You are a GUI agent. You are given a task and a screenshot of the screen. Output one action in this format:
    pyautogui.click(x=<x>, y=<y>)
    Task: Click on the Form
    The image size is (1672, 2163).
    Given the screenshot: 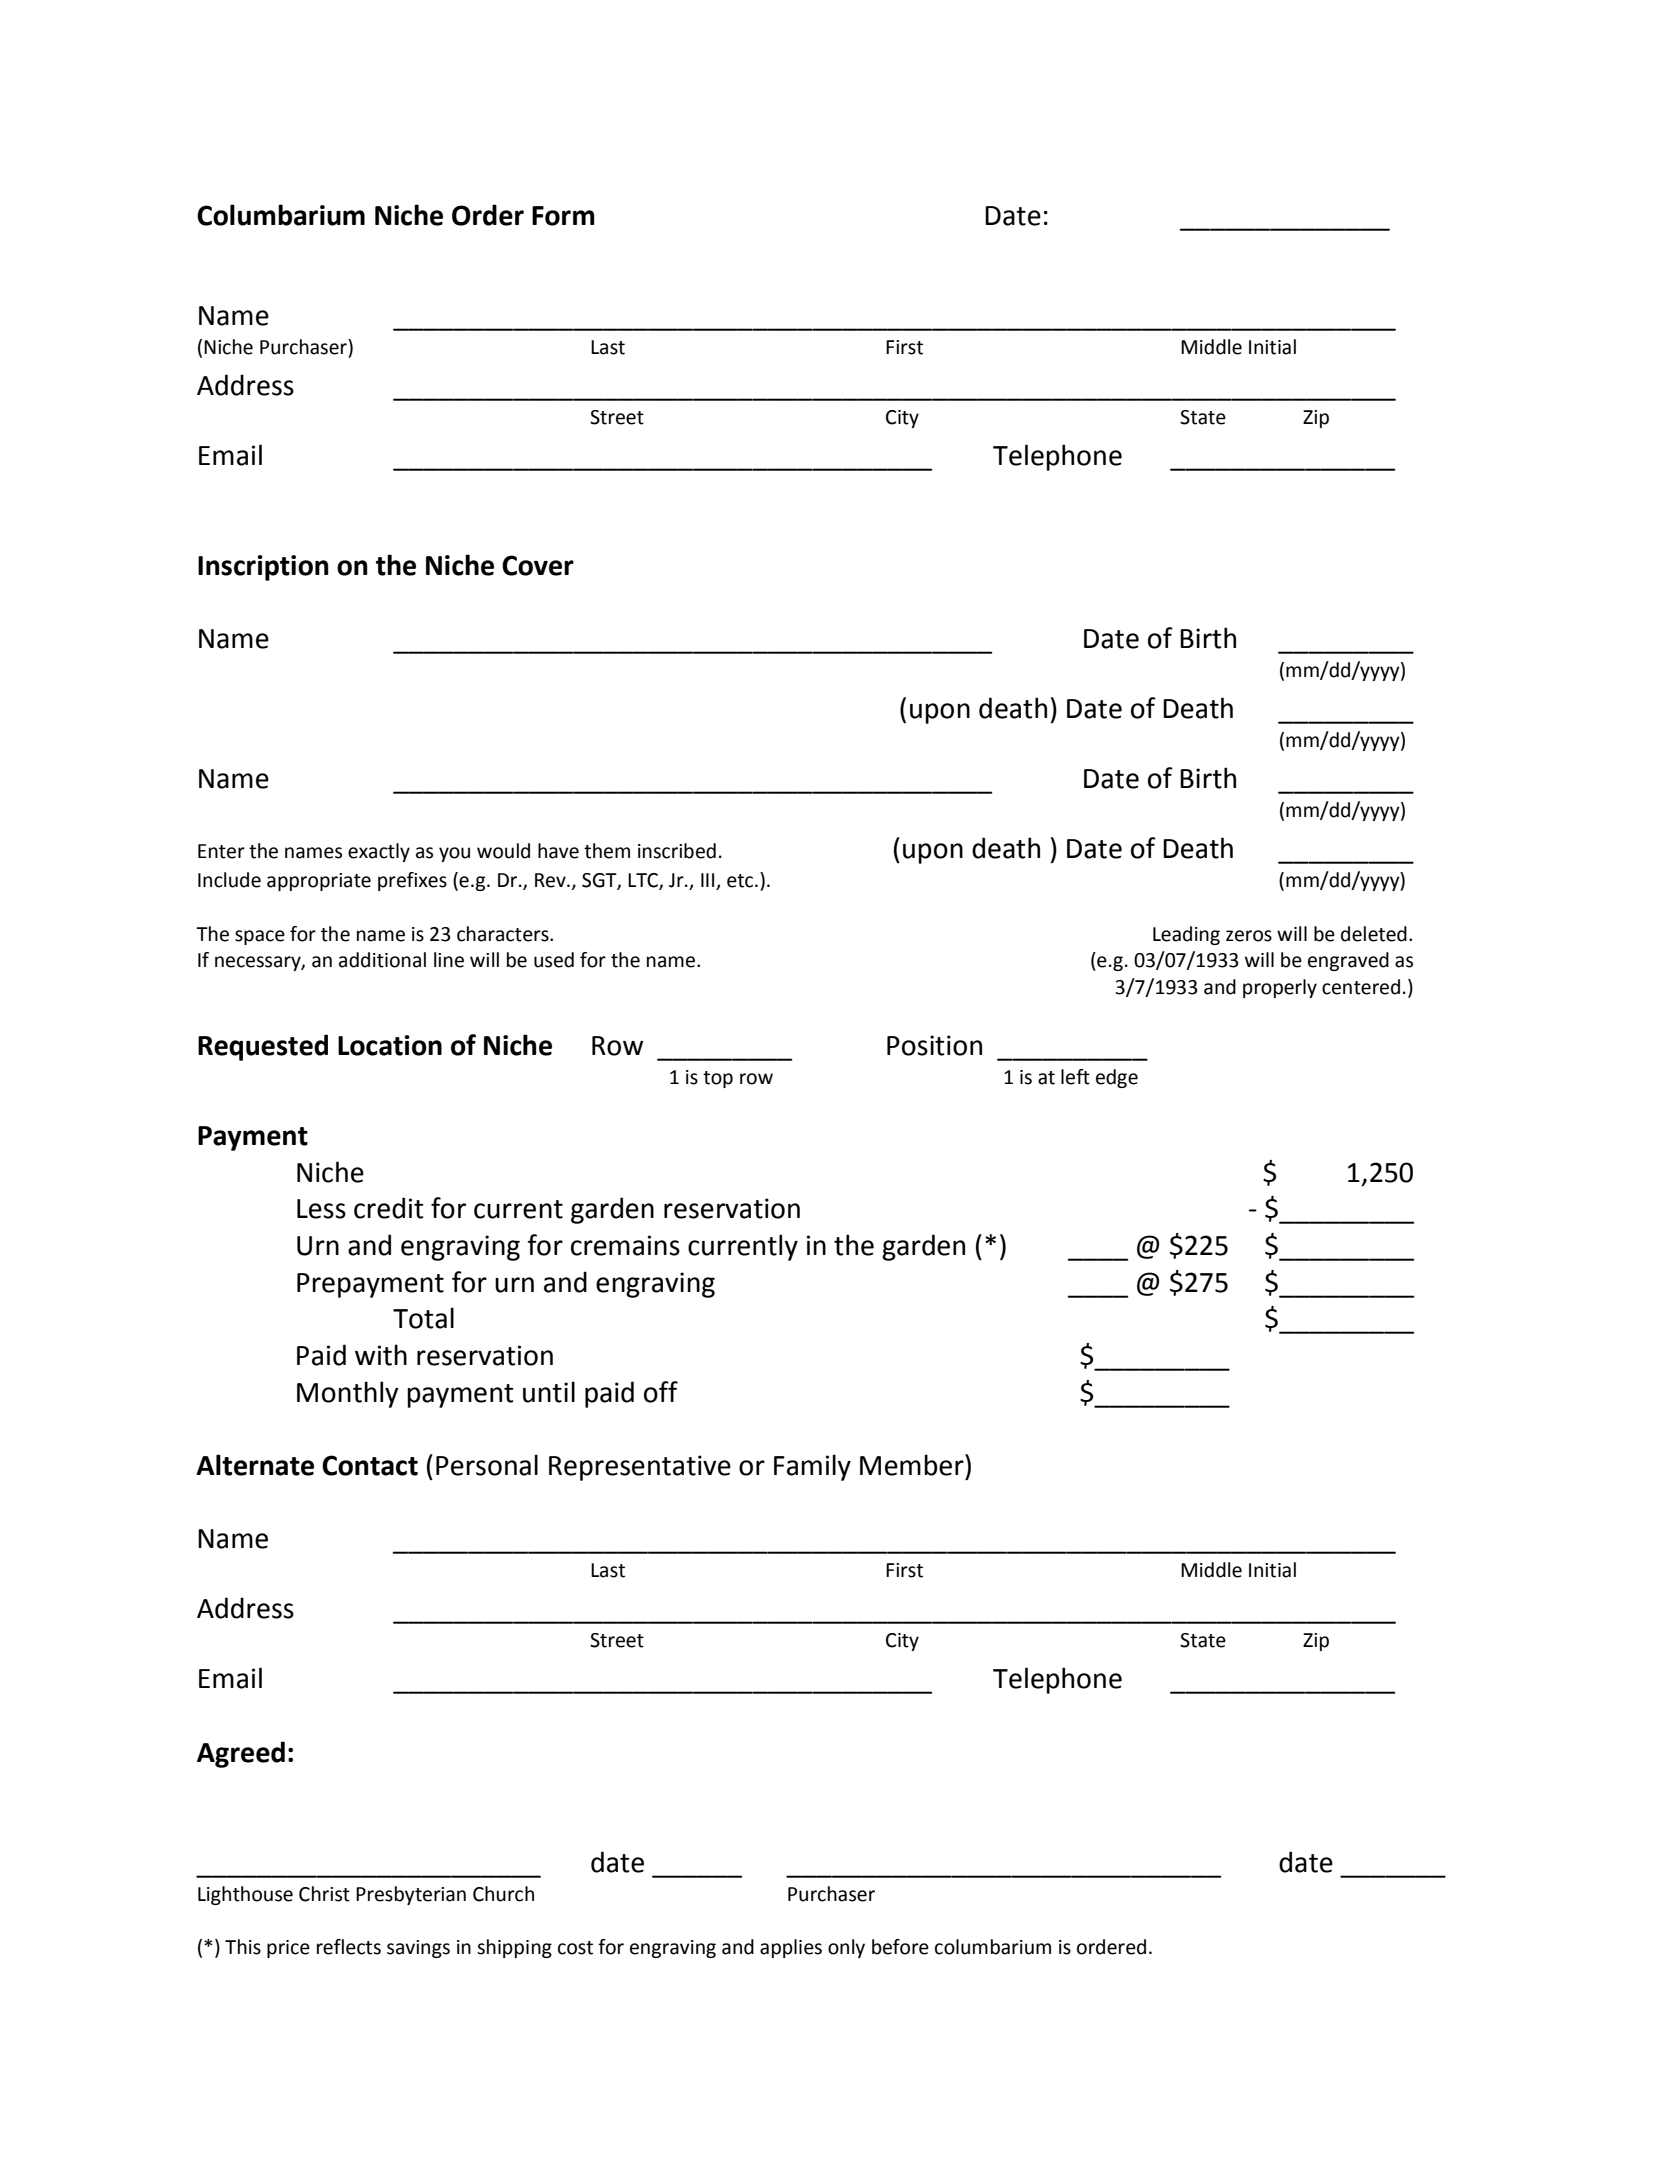 What is the action you would take?
    pyautogui.click(x=563, y=216)
